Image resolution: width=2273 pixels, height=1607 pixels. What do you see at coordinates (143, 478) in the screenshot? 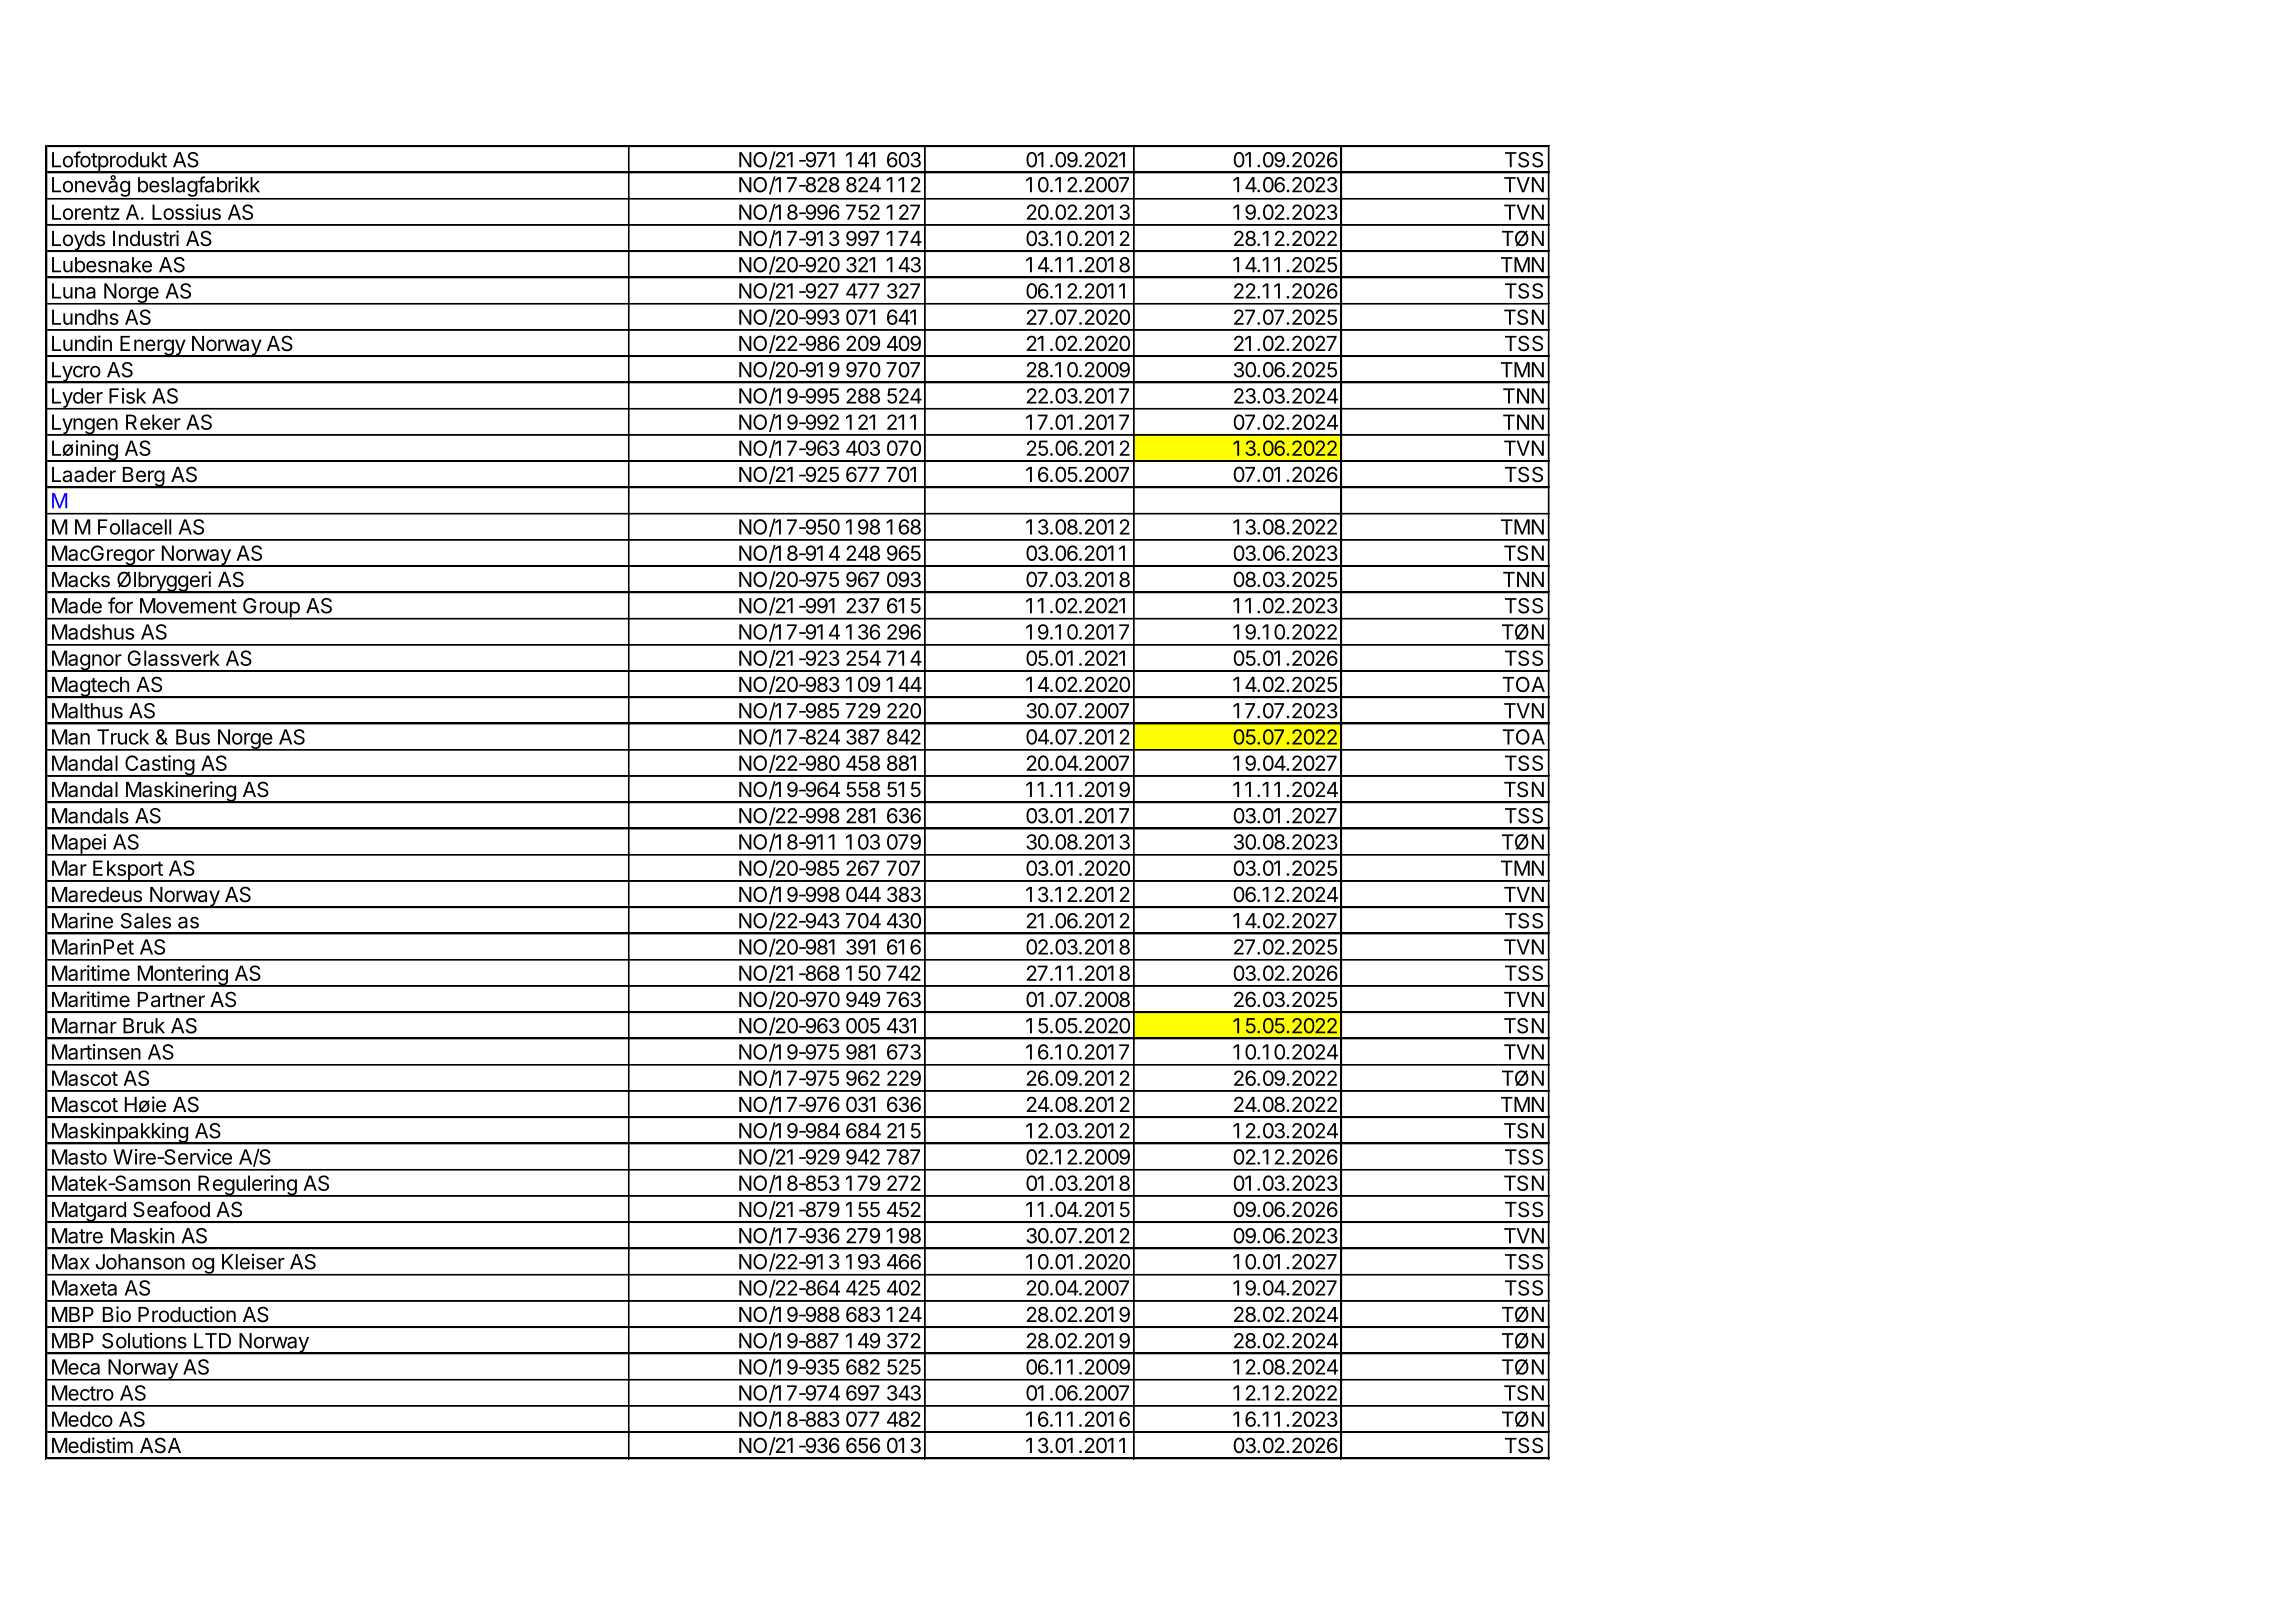
I see `Berg` at bounding box center [143, 478].
